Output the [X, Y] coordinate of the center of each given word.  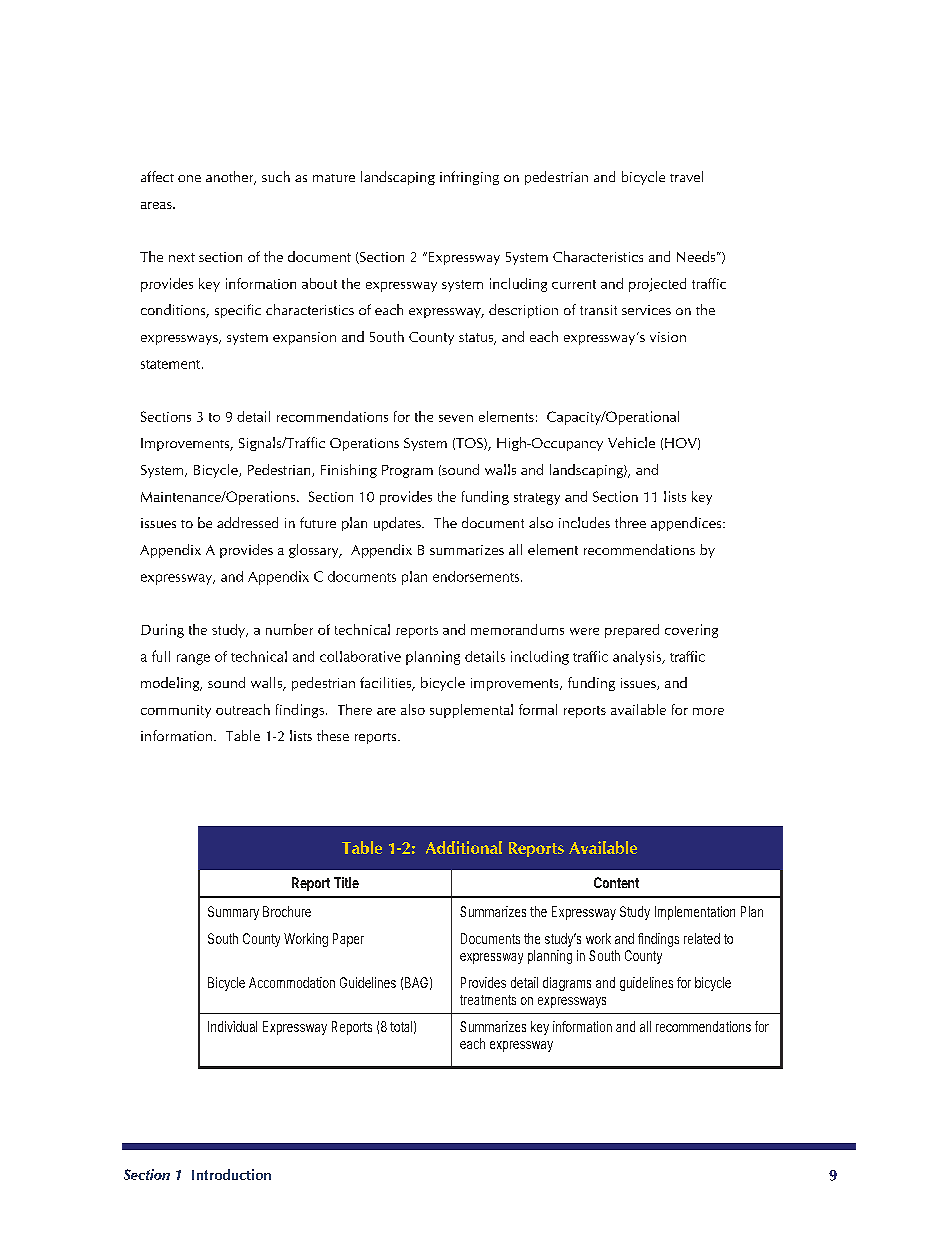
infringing [469, 178]
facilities [387, 684]
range [193, 659]
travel [686, 176]
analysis [638, 658]
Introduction [231, 1174]
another [231, 178]
